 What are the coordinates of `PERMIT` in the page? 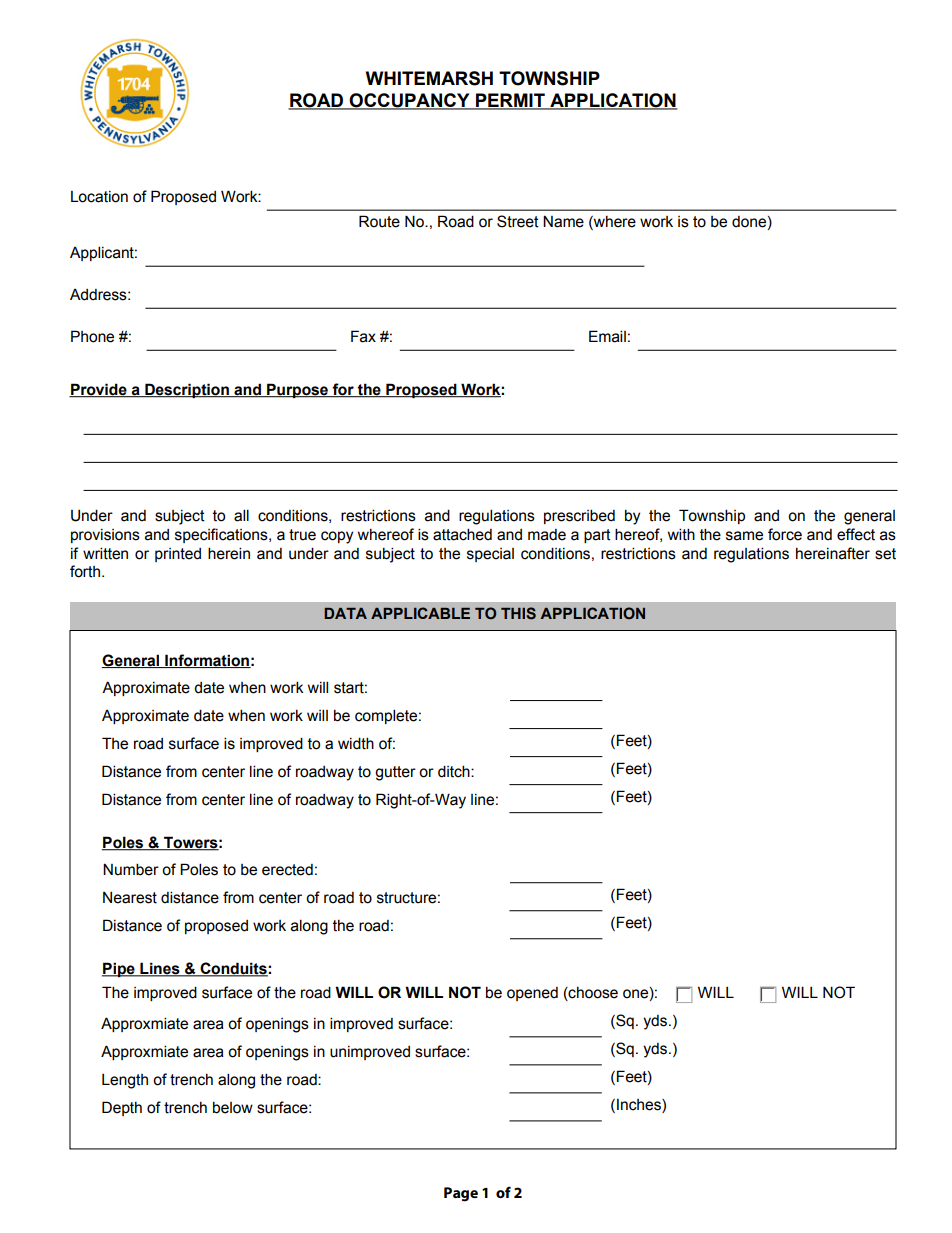 It's located at (510, 101).
